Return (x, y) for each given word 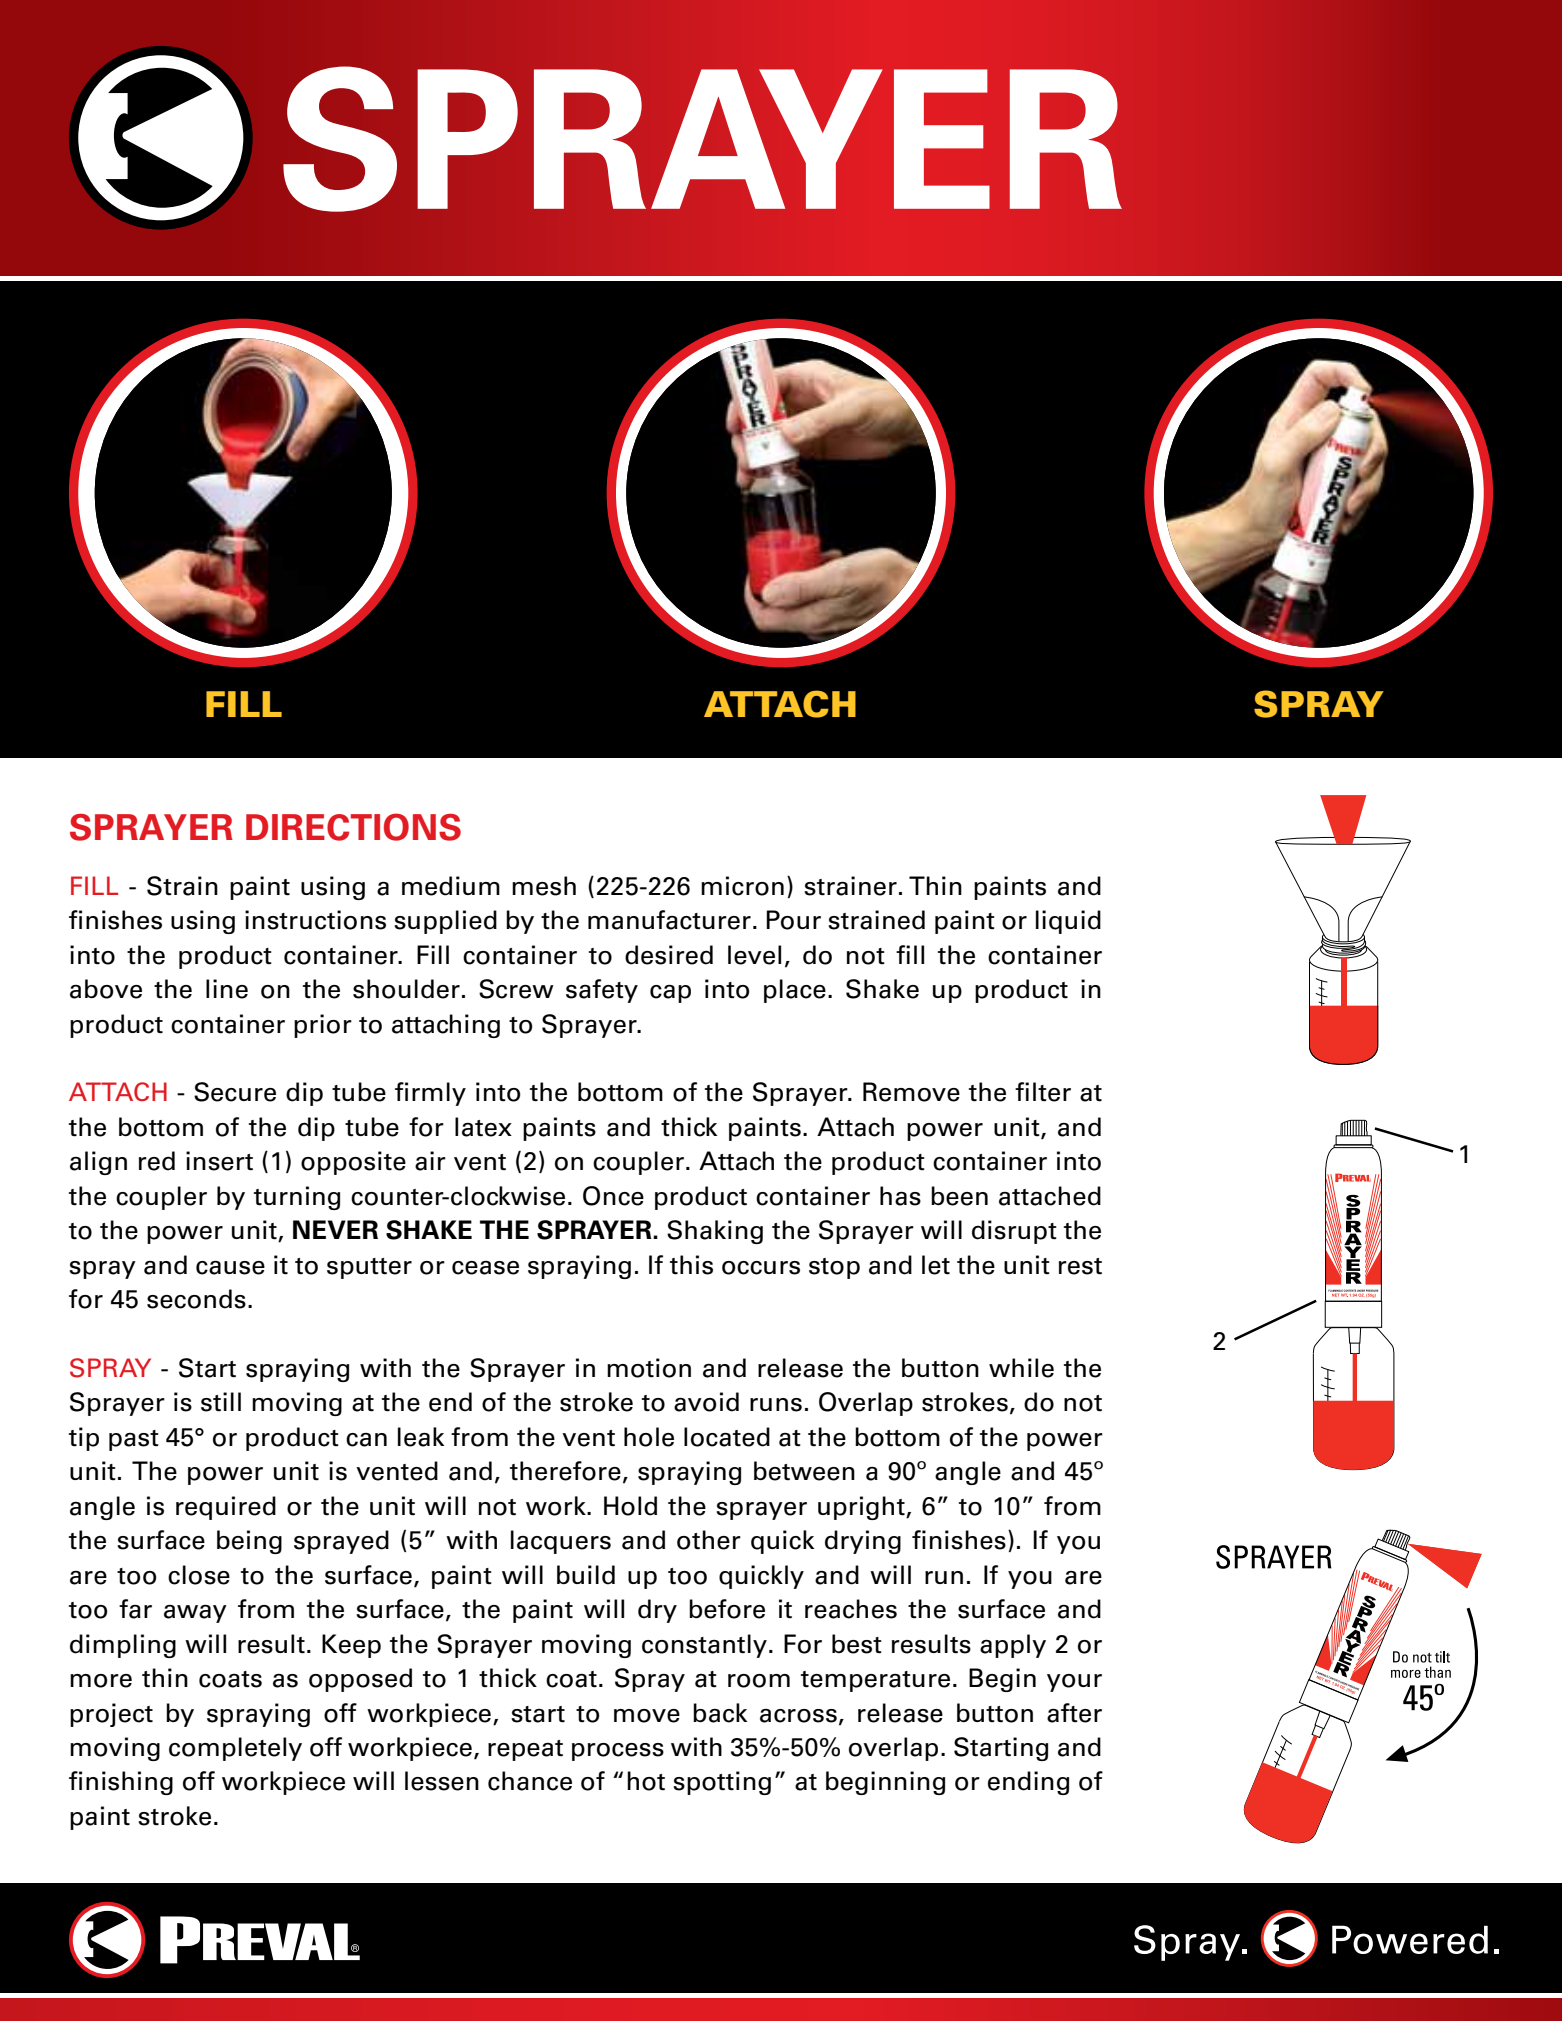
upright (862, 1508)
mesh (544, 886)
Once (613, 1196)
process (618, 1752)
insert (219, 1161)
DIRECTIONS (353, 827)
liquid (1068, 922)
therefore (565, 1471)
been (959, 1196)
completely (235, 1749)
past (134, 1440)
